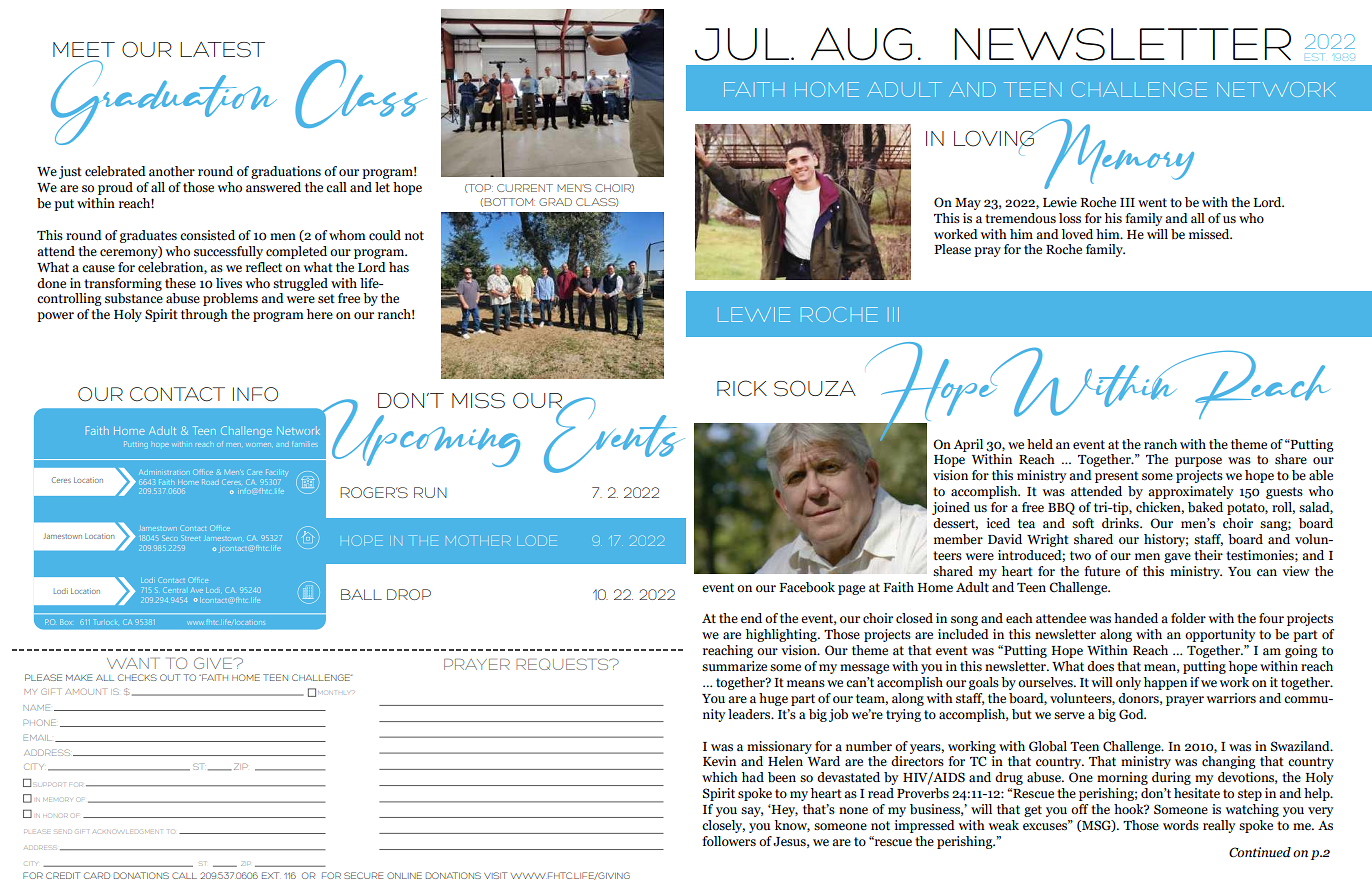 The width and height of the screenshot is (1372, 894). I want to click on LOVING, so click(995, 139).
